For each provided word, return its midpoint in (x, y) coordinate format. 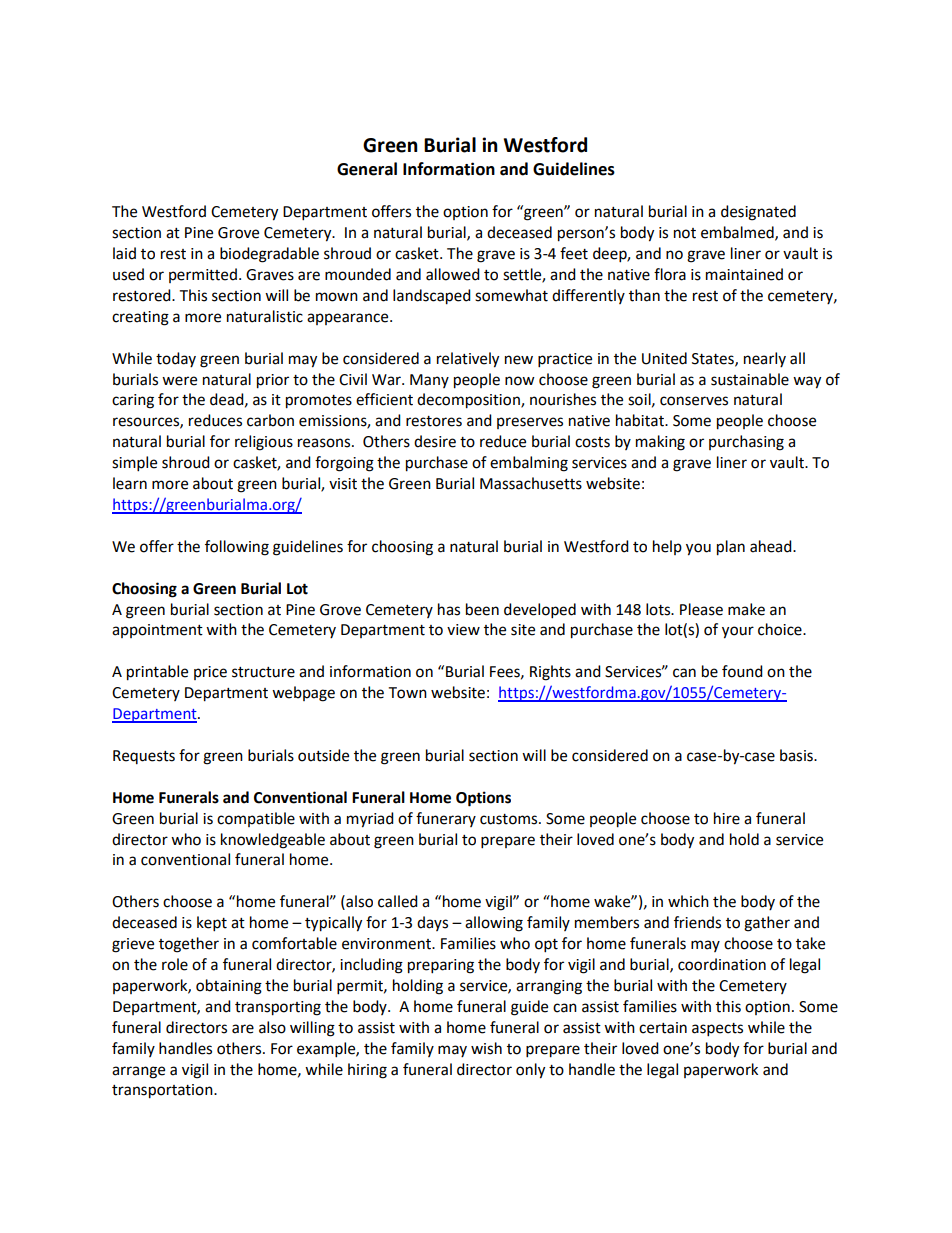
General (367, 169)
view (463, 630)
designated (758, 213)
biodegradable (269, 255)
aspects (717, 1030)
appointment (157, 631)
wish (486, 1048)
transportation (163, 1091)
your (738, 632)
